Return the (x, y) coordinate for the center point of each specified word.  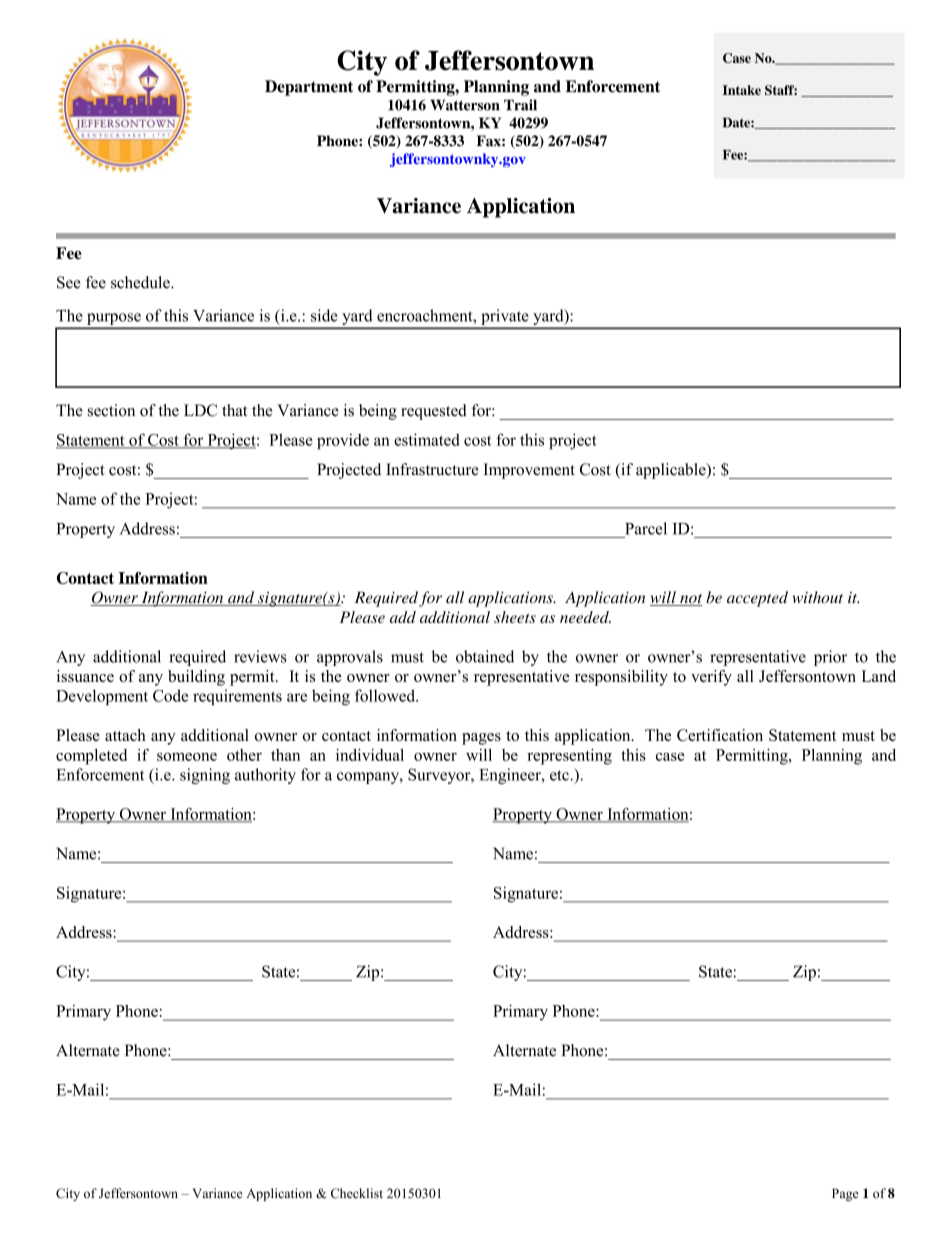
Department (309, 88)
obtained (485, 656)
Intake (742, 90)
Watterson (465, 105)
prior (830, 658)
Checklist (357, 1193)
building (196, 678)
